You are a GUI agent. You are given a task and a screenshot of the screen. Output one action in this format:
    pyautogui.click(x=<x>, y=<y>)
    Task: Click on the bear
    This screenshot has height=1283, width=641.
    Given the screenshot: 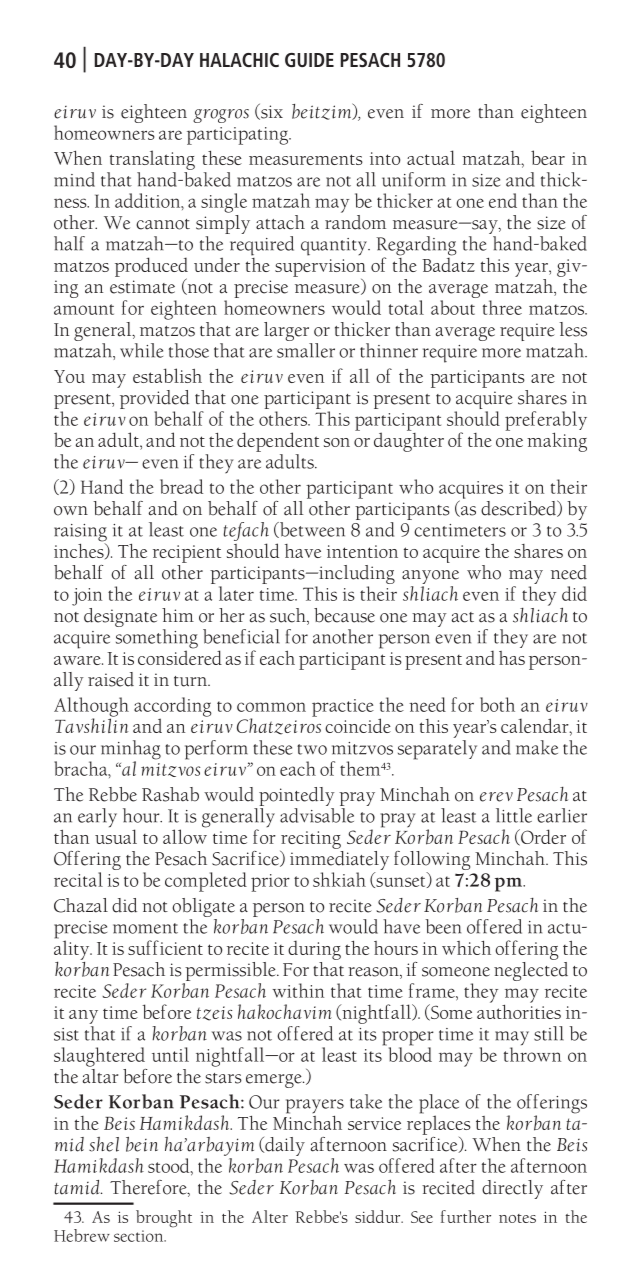 What is the action you would take?
    pyautogui.click(x=548, y=157)
